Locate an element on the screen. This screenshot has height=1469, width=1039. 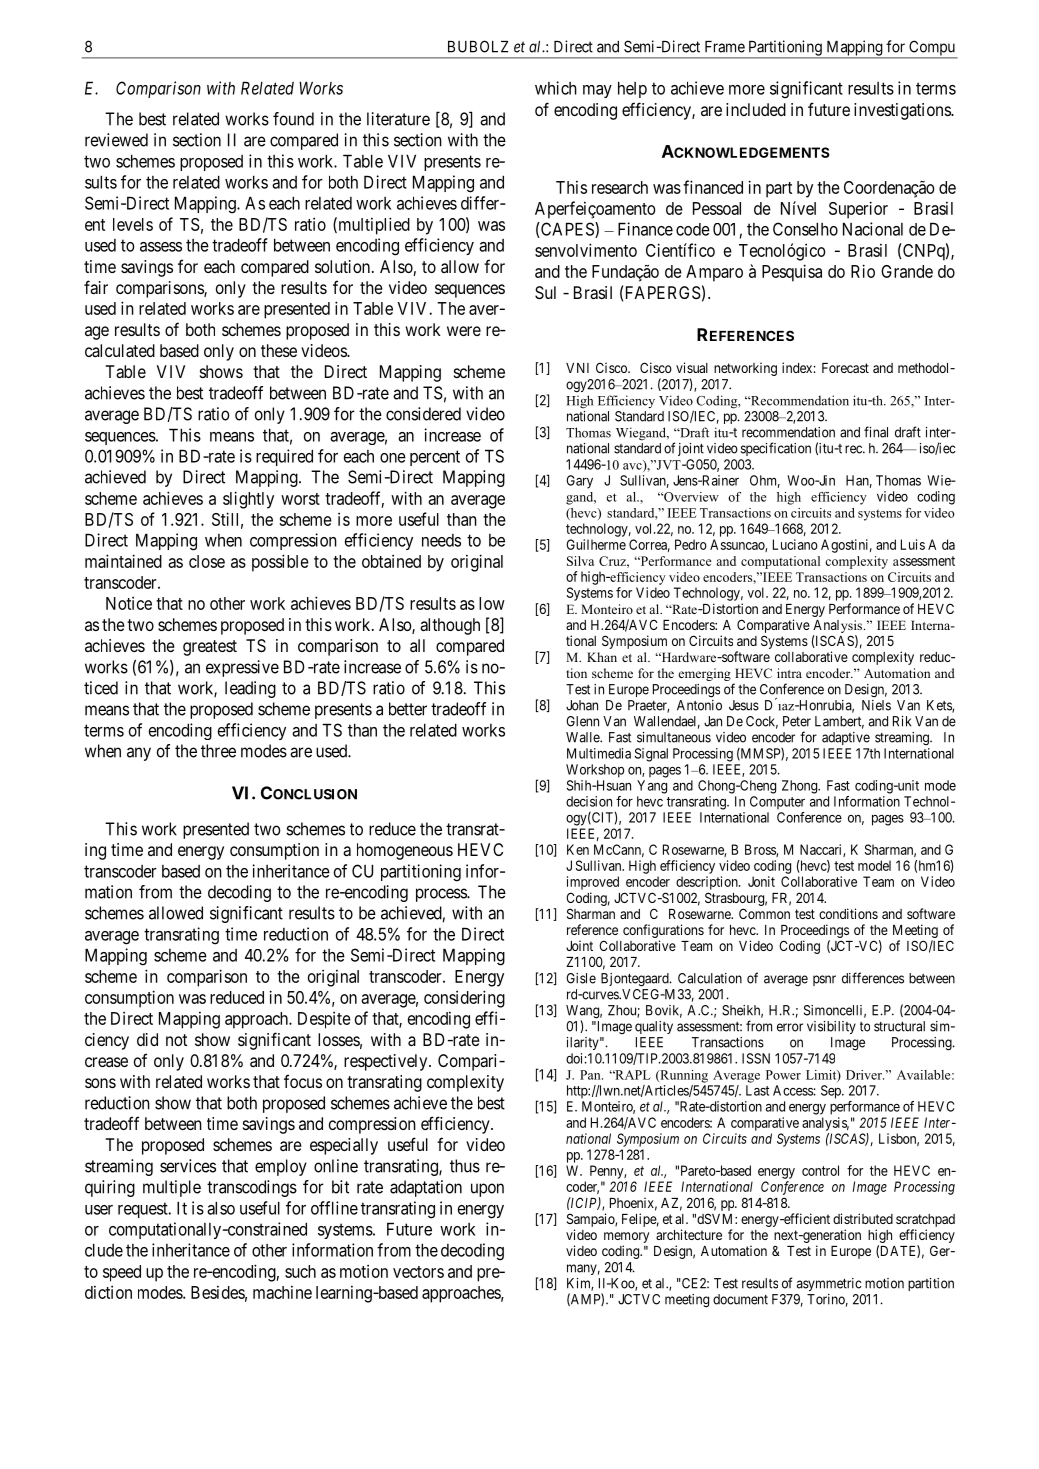
Despite is located at coordinates (324, 1020).
